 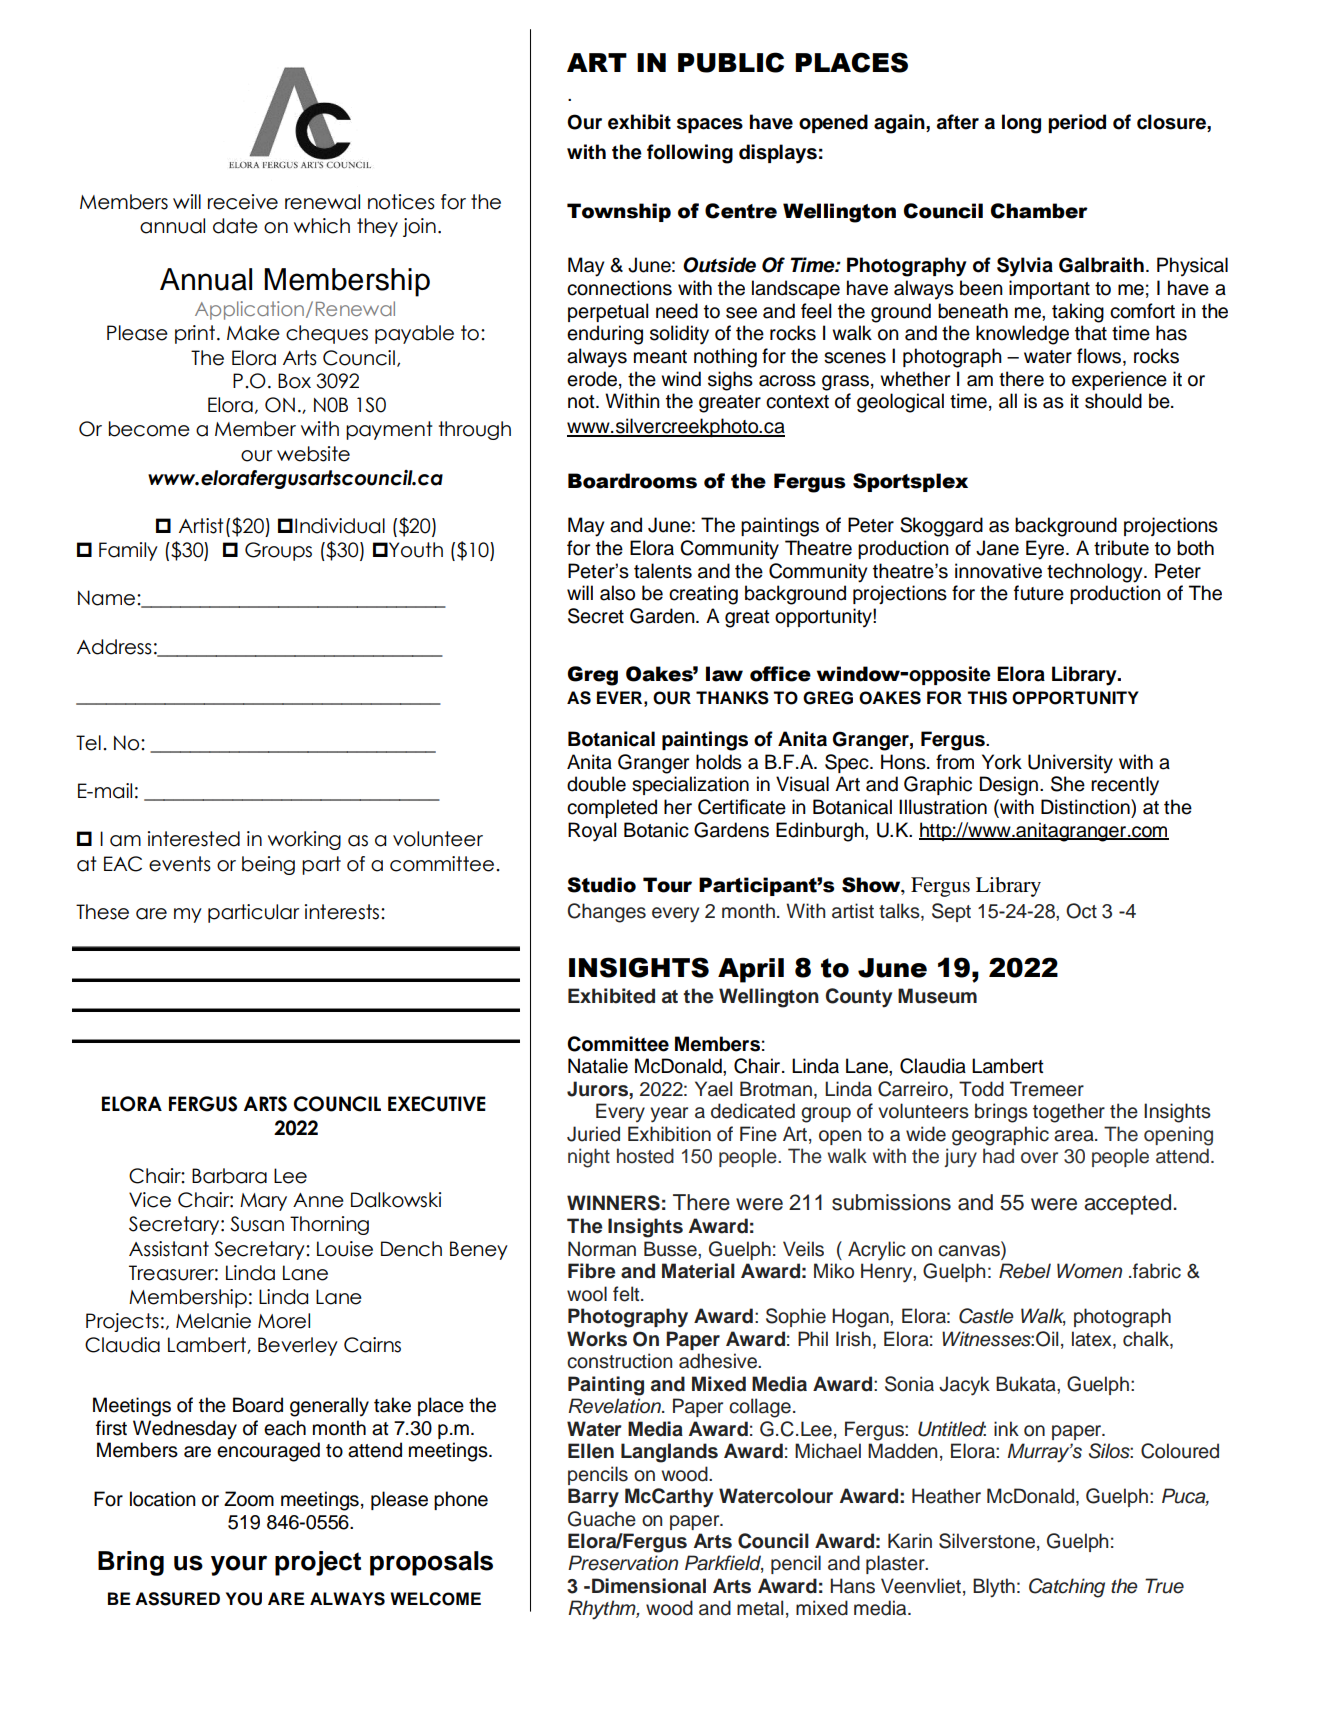 I want to click on completed, so click(x=612, y=808).
